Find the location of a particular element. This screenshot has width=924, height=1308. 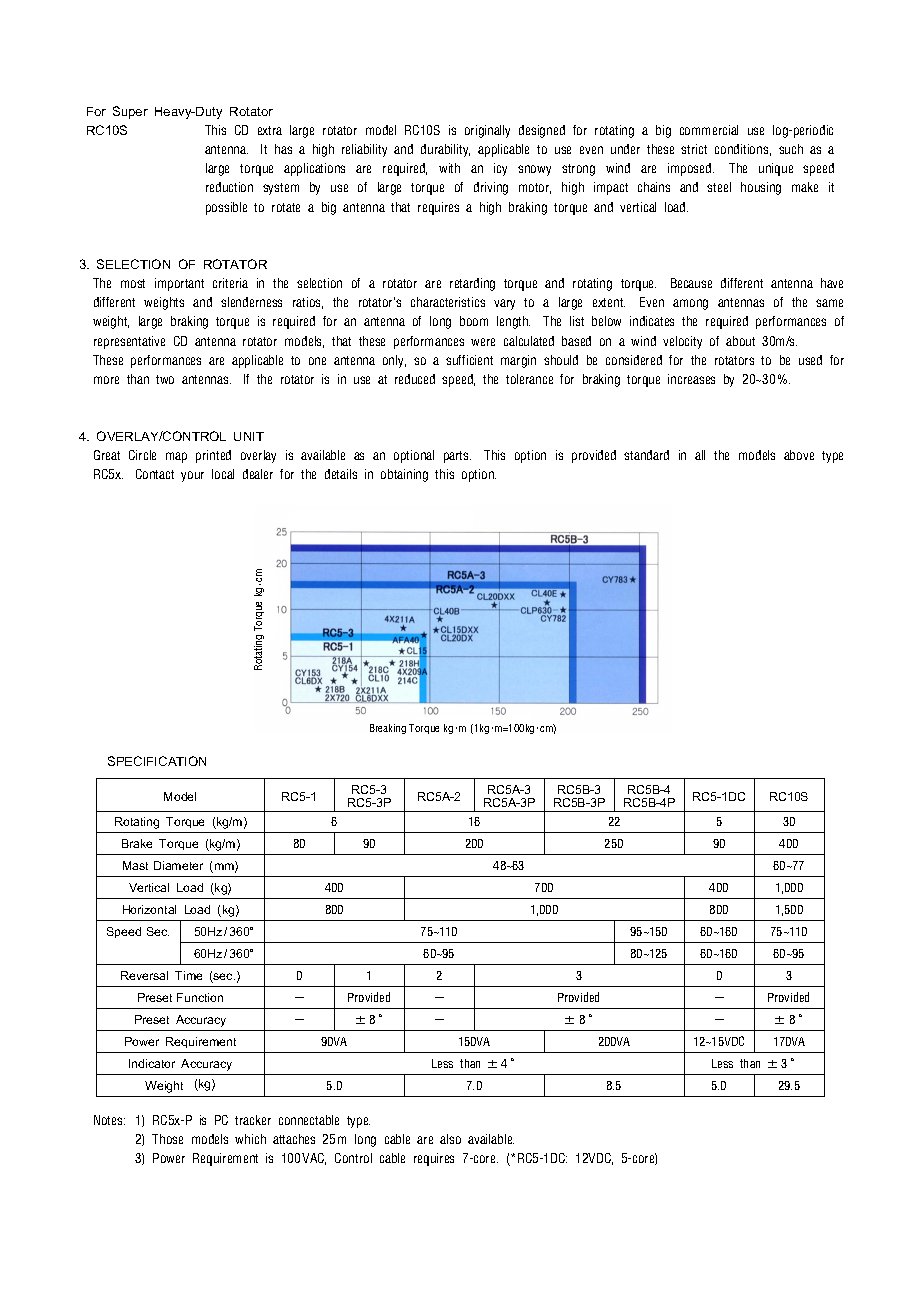

above is located at coordinates (799, 455).
